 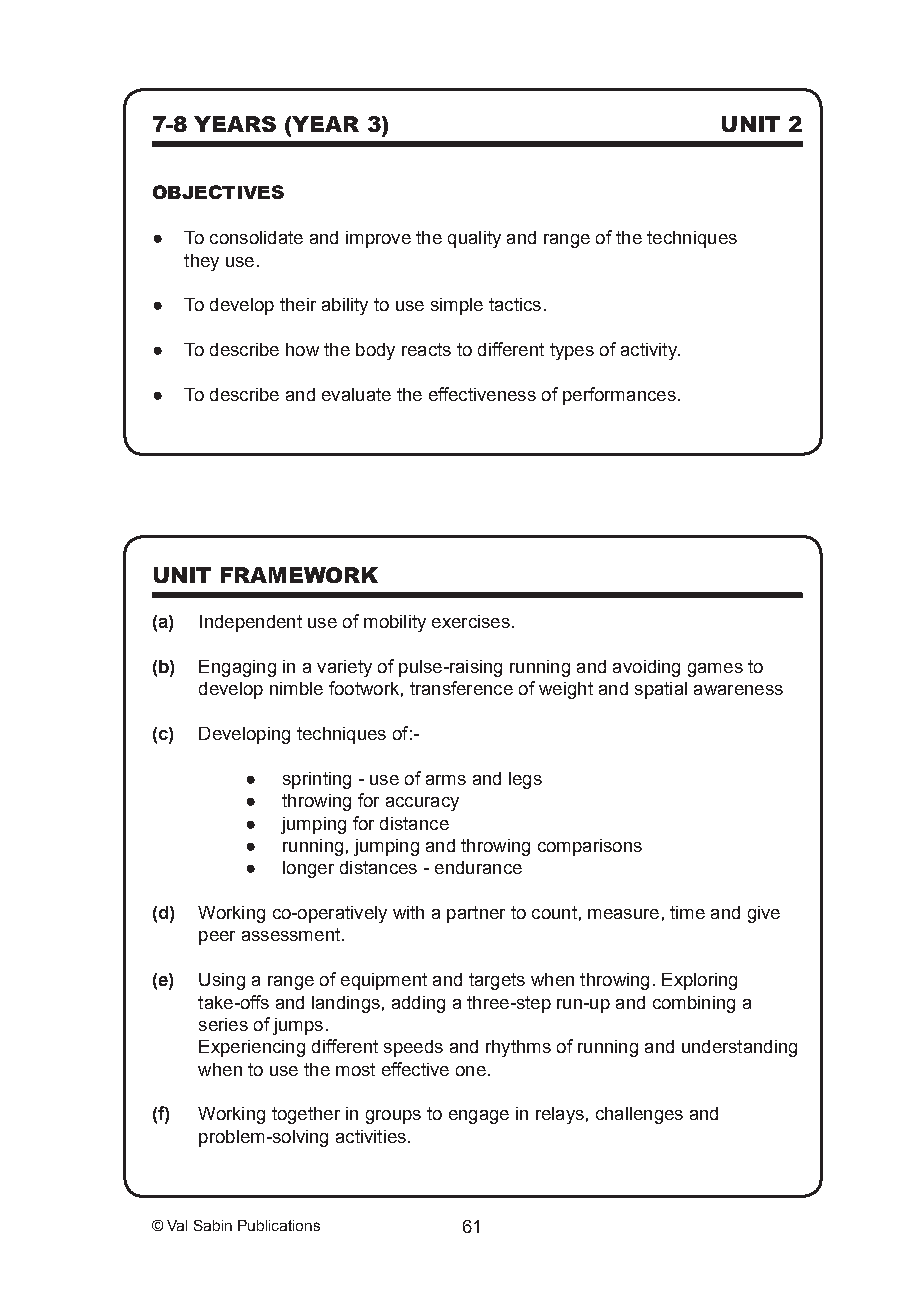 I want to click on Exploring, so click(x=699, y=981).
